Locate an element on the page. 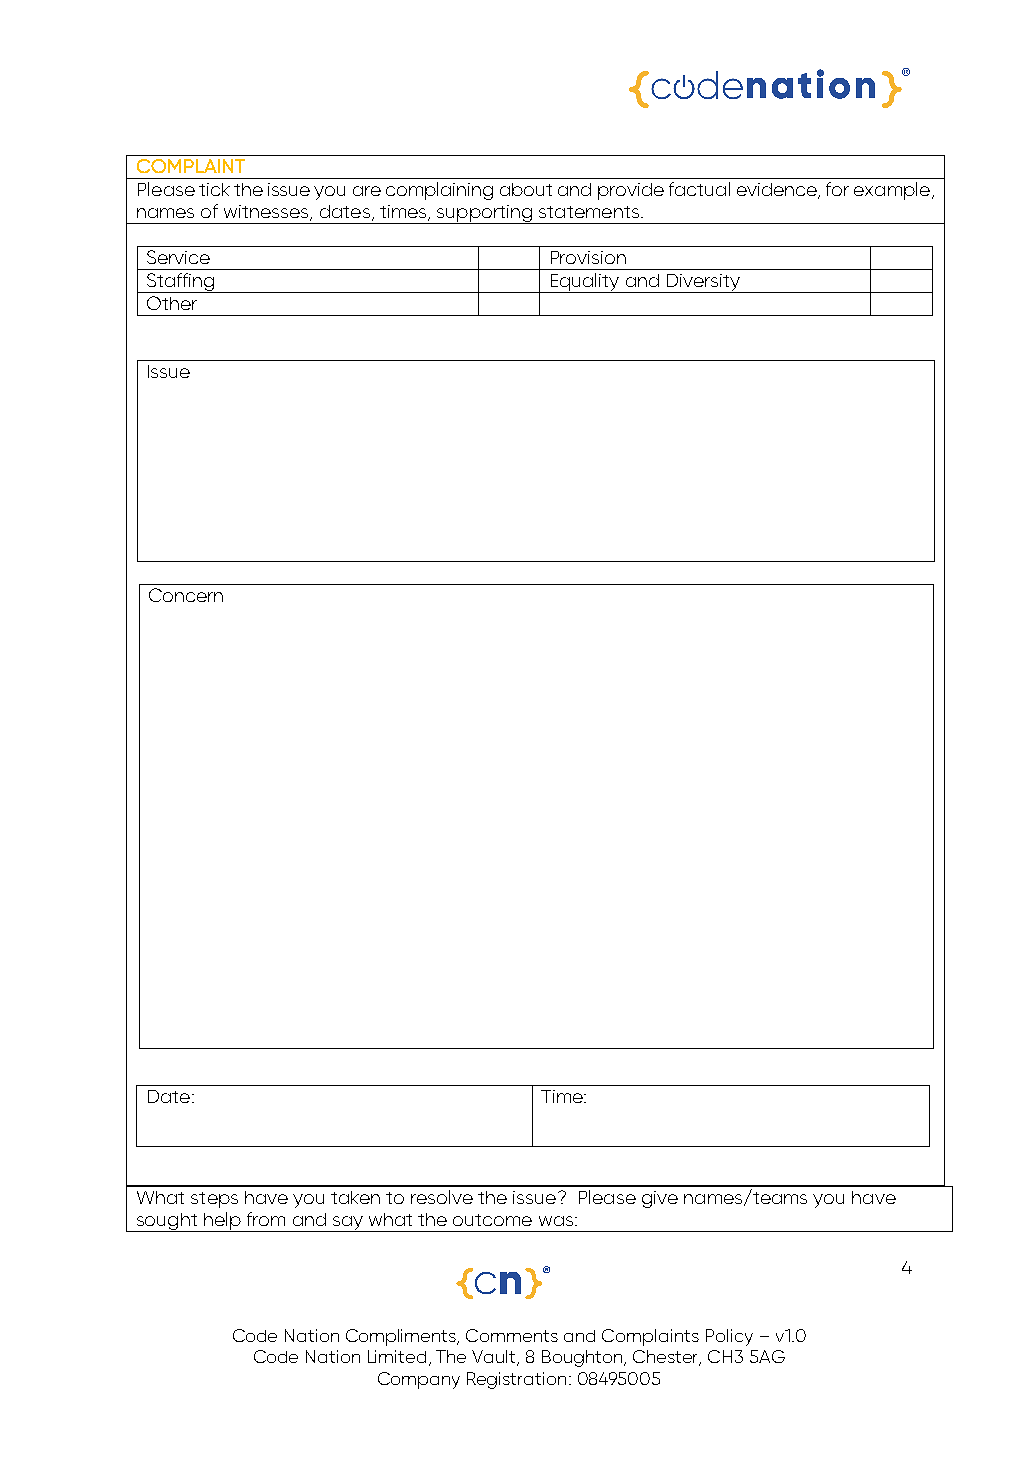 This page has width=1036, height=1465. was is located at coordinates (556, 1221).
